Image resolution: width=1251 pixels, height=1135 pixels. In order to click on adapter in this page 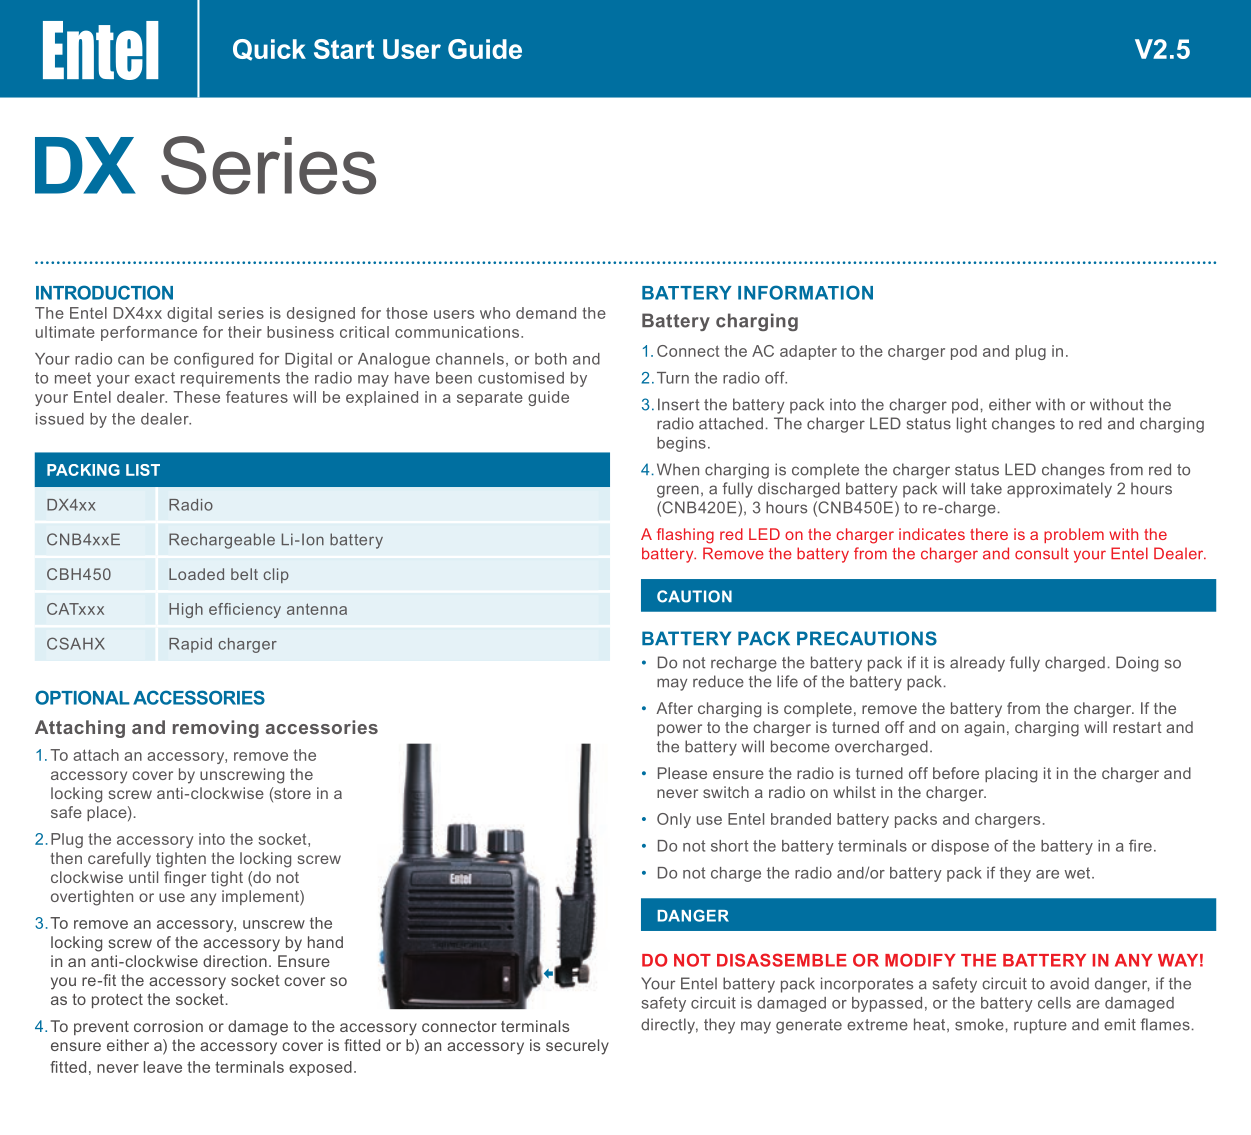, I will do `click(808, 352)`.
